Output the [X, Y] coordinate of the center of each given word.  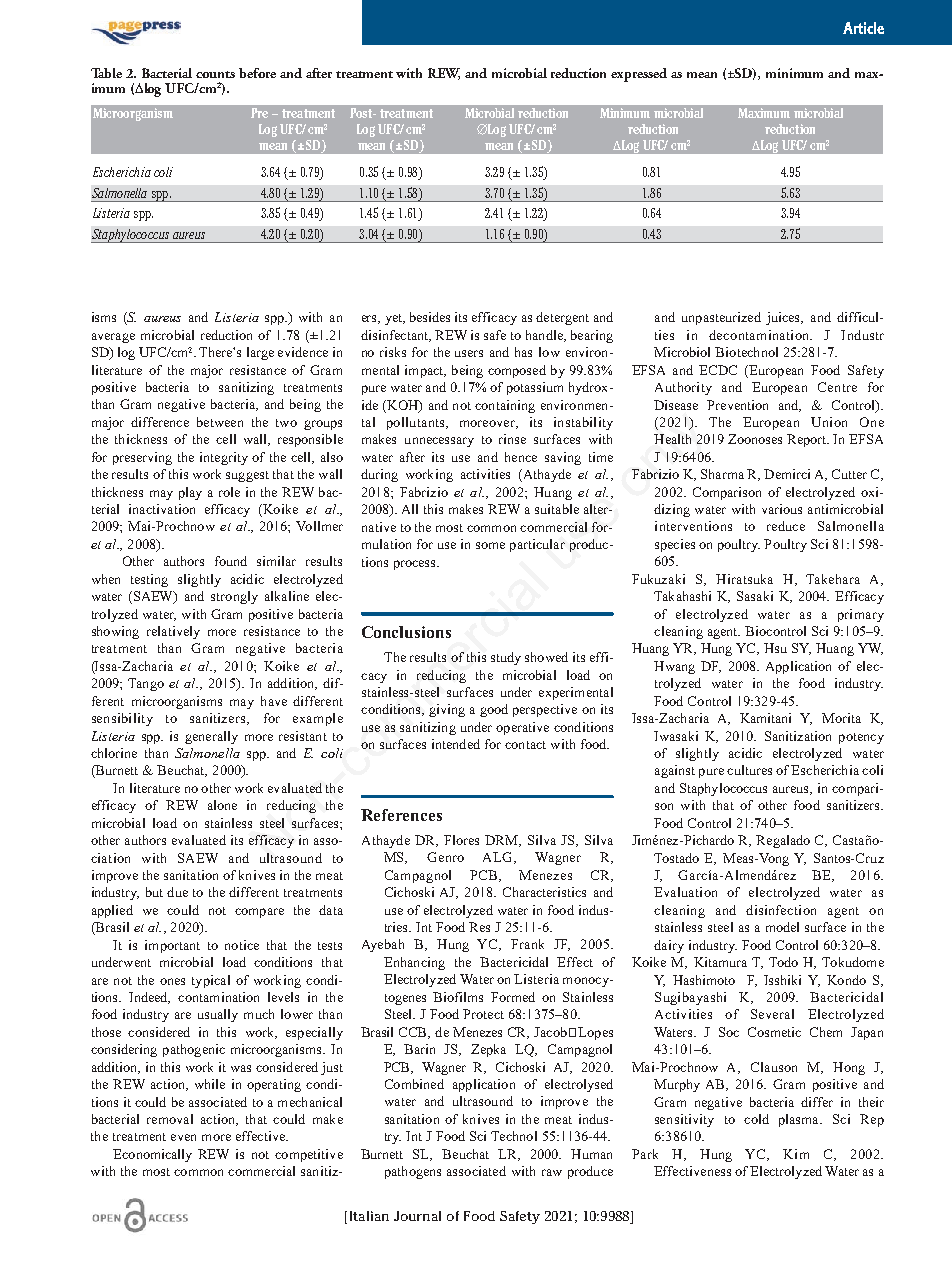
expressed [639, 75]
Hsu [775, 648]
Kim [796, 1154]
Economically [152, 1155]
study [506, 658]
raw [552, 1172]
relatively [173, 632]
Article [863, 28]
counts [215, 74]
